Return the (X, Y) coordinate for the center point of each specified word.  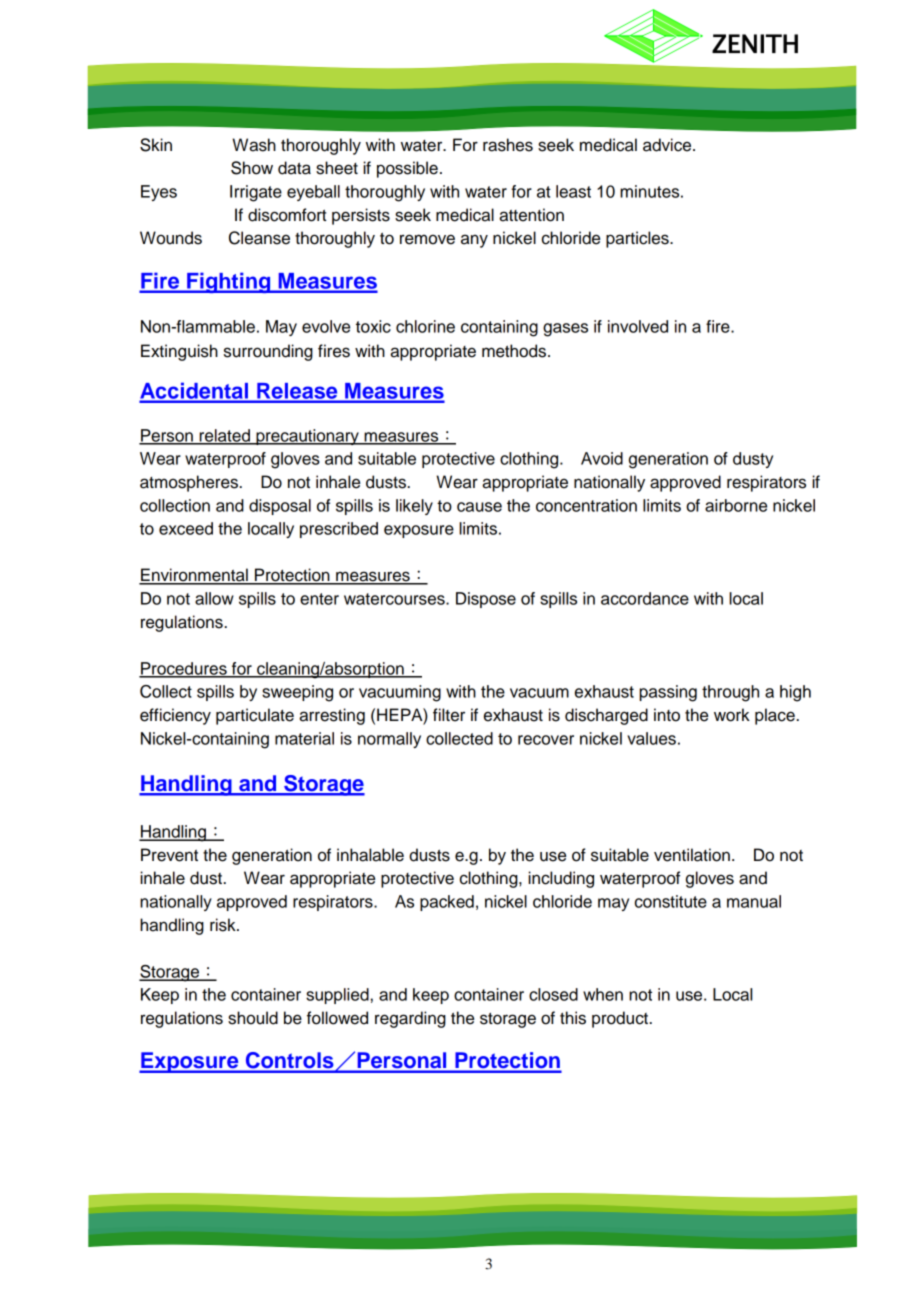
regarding (410, 1019)
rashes (508, 145)
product (620, 1019)
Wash (254, 145)
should (253, 1018)
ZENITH (755, 43)
